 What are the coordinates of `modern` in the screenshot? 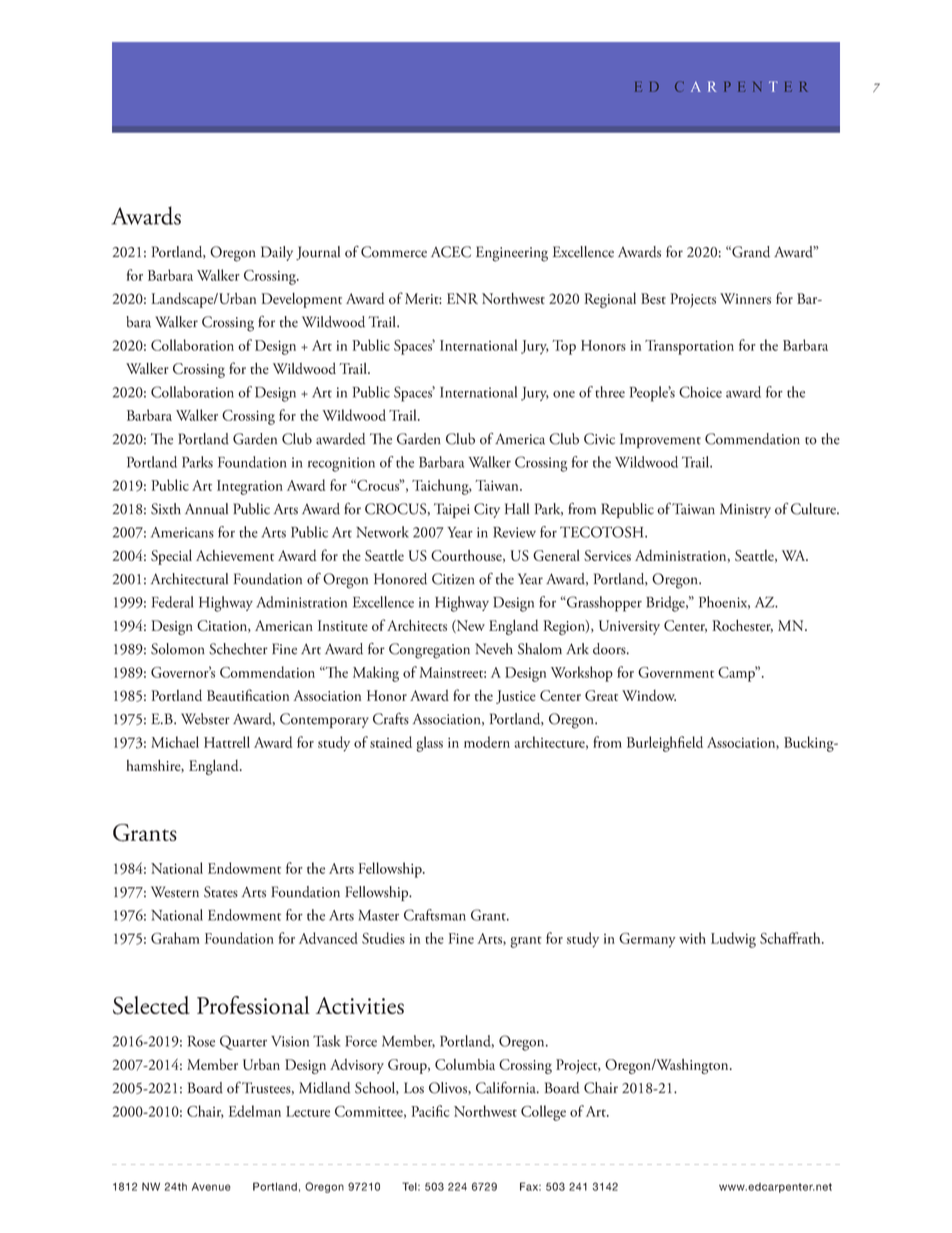 It's located at (487, 742).
